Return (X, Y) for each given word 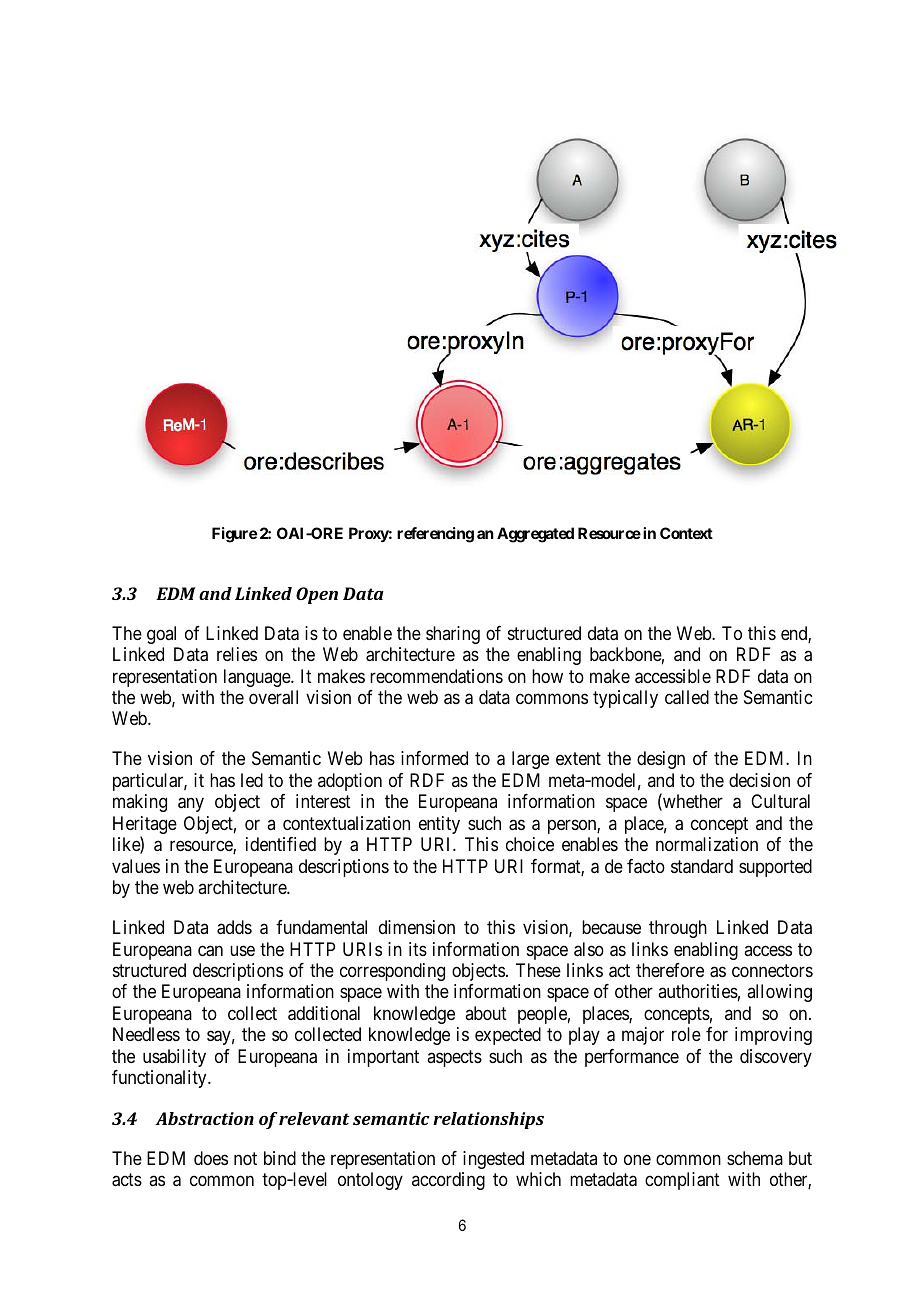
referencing (435, 535)
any (191, 805)
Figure (234, 535)
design (661, 760)
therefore (670, 970)
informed (434, 758)
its (418, 949)
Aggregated (535, 535)
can (210, 951)
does (211, 1158)
